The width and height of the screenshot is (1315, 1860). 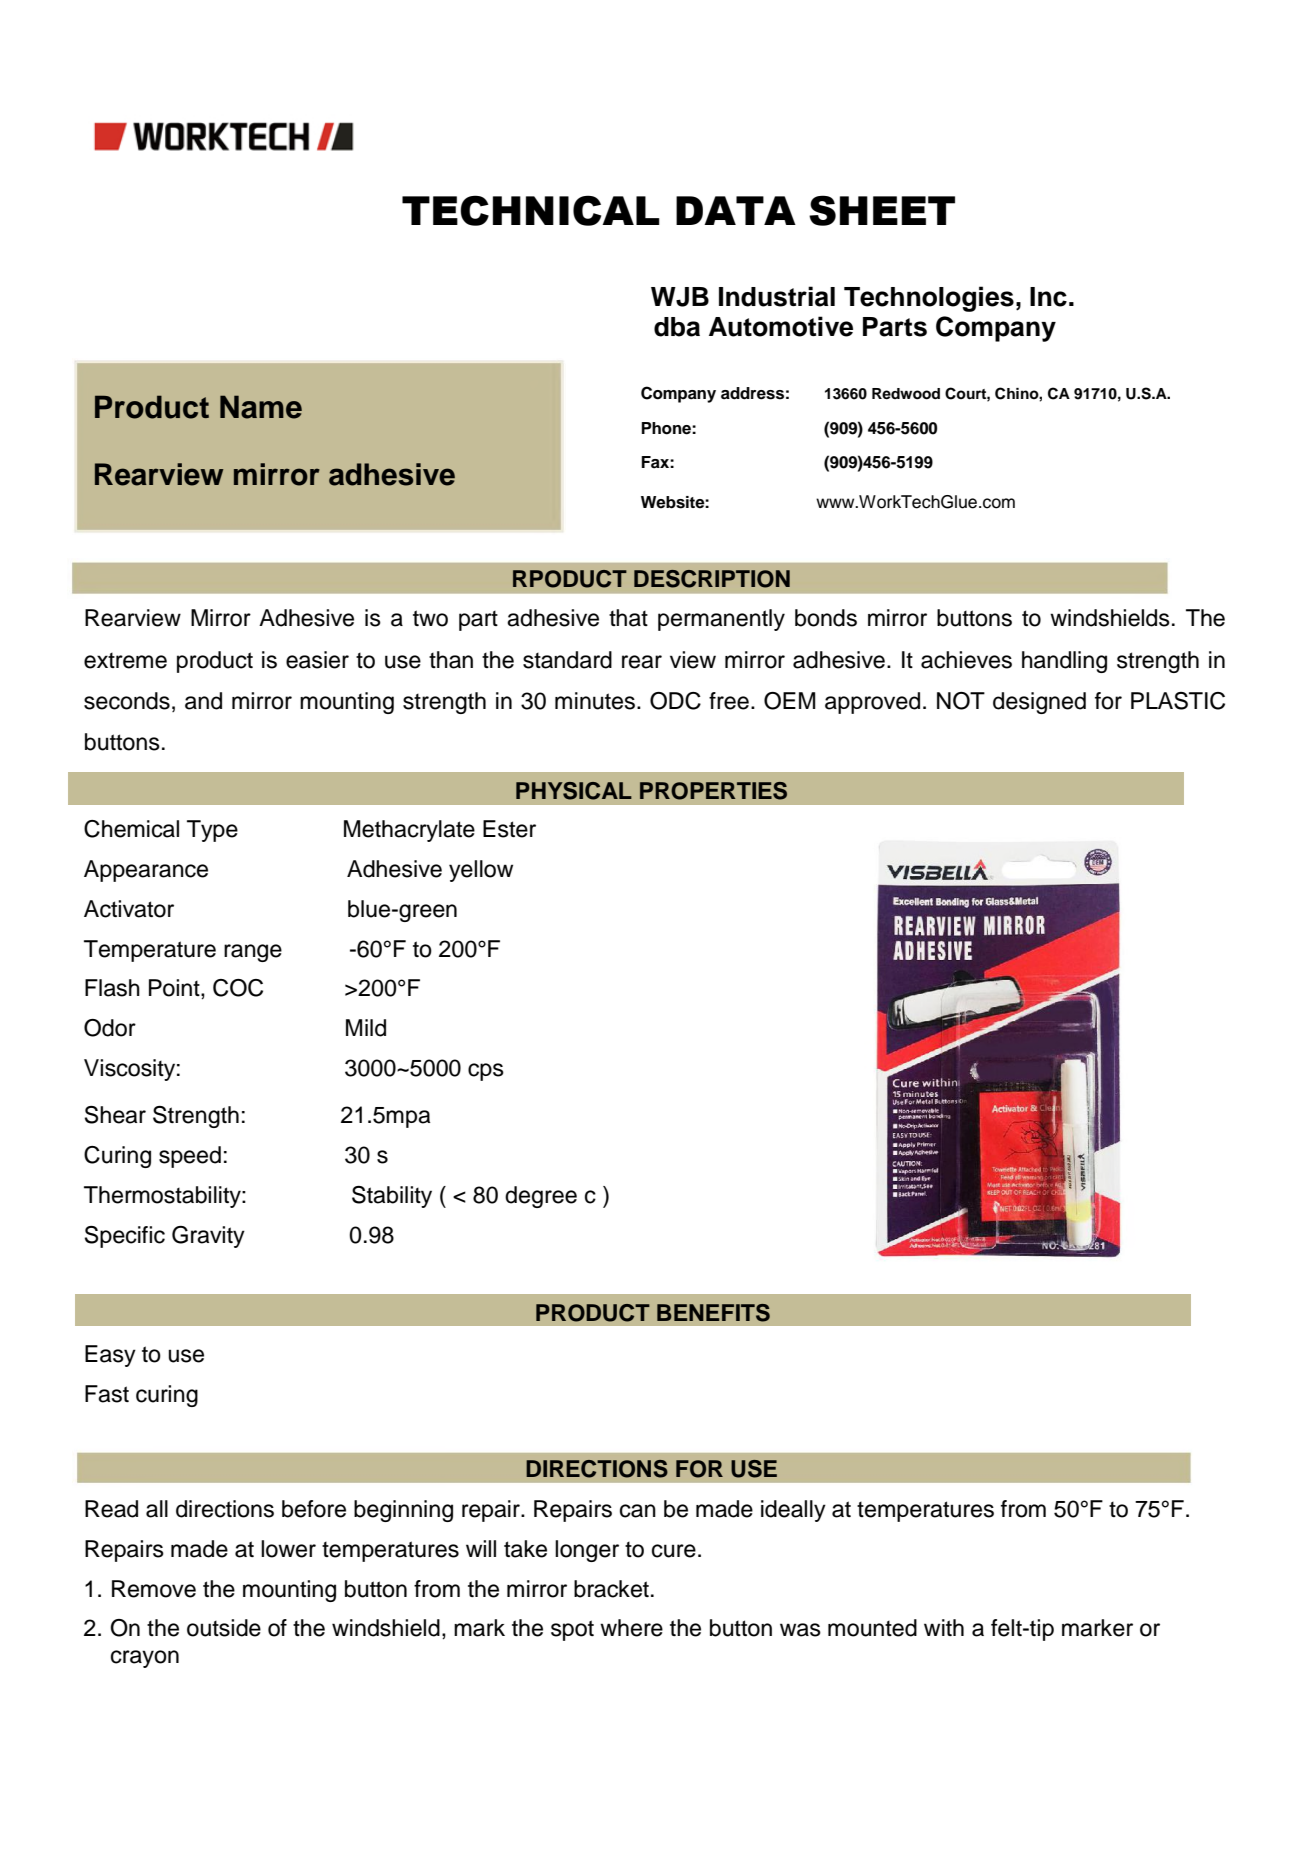 What do you see at coordinates (261, 407) in the screenshot?
I see `Name` at bounding box center [261, 407].
